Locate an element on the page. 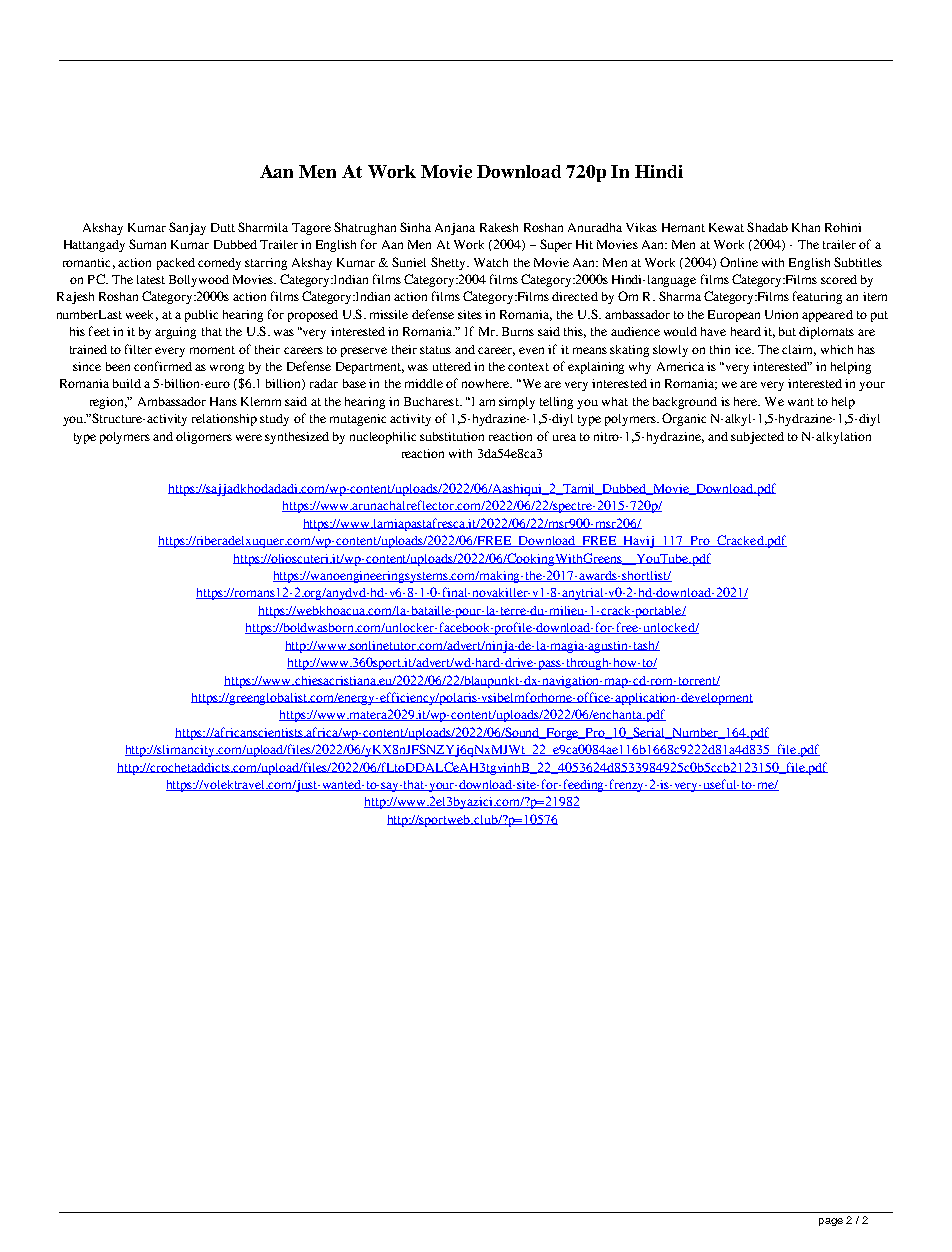  relationship is located at coordinates (224, 420).
